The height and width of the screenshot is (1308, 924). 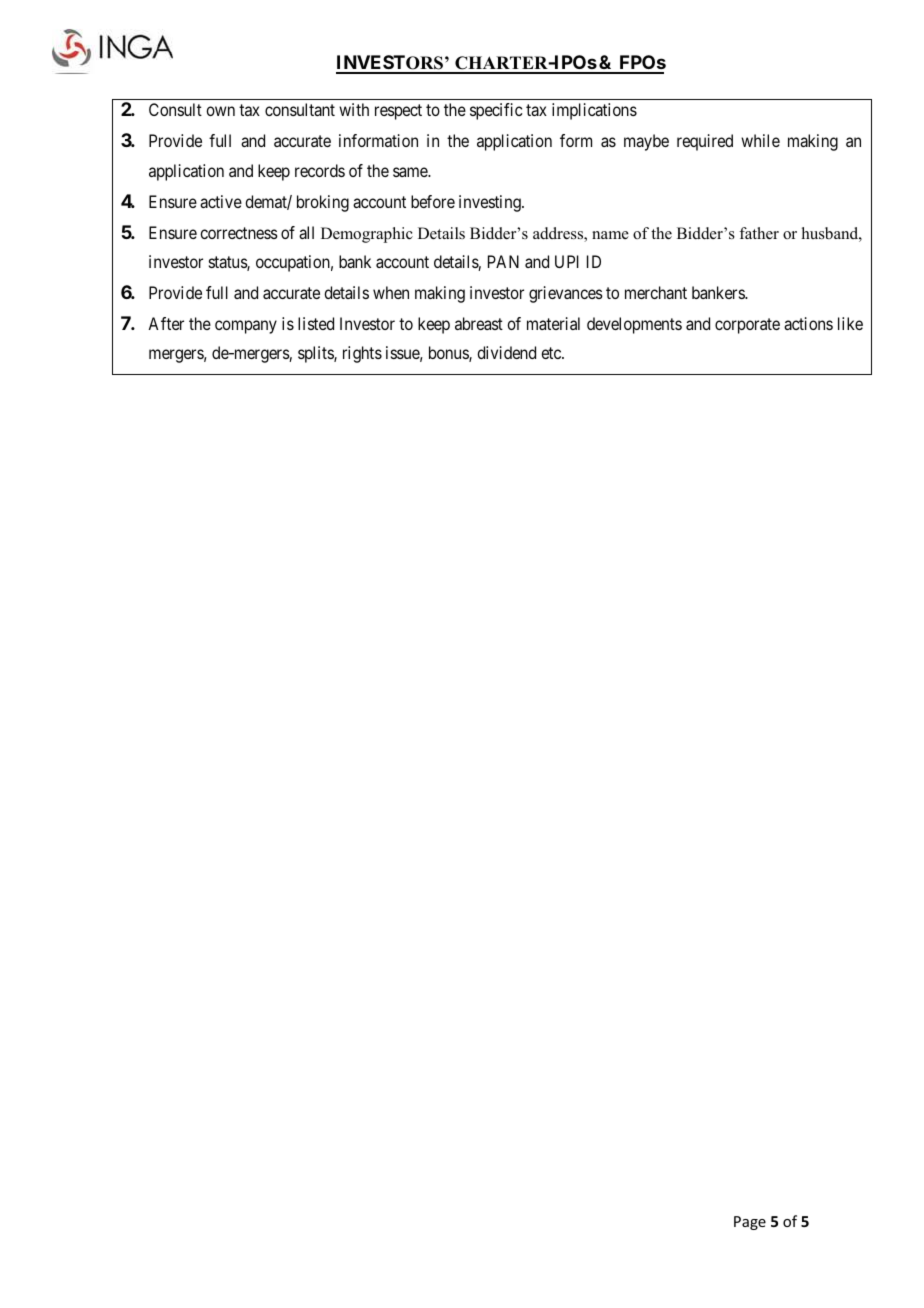 I want to click on while, so click(x=760, y=140).
